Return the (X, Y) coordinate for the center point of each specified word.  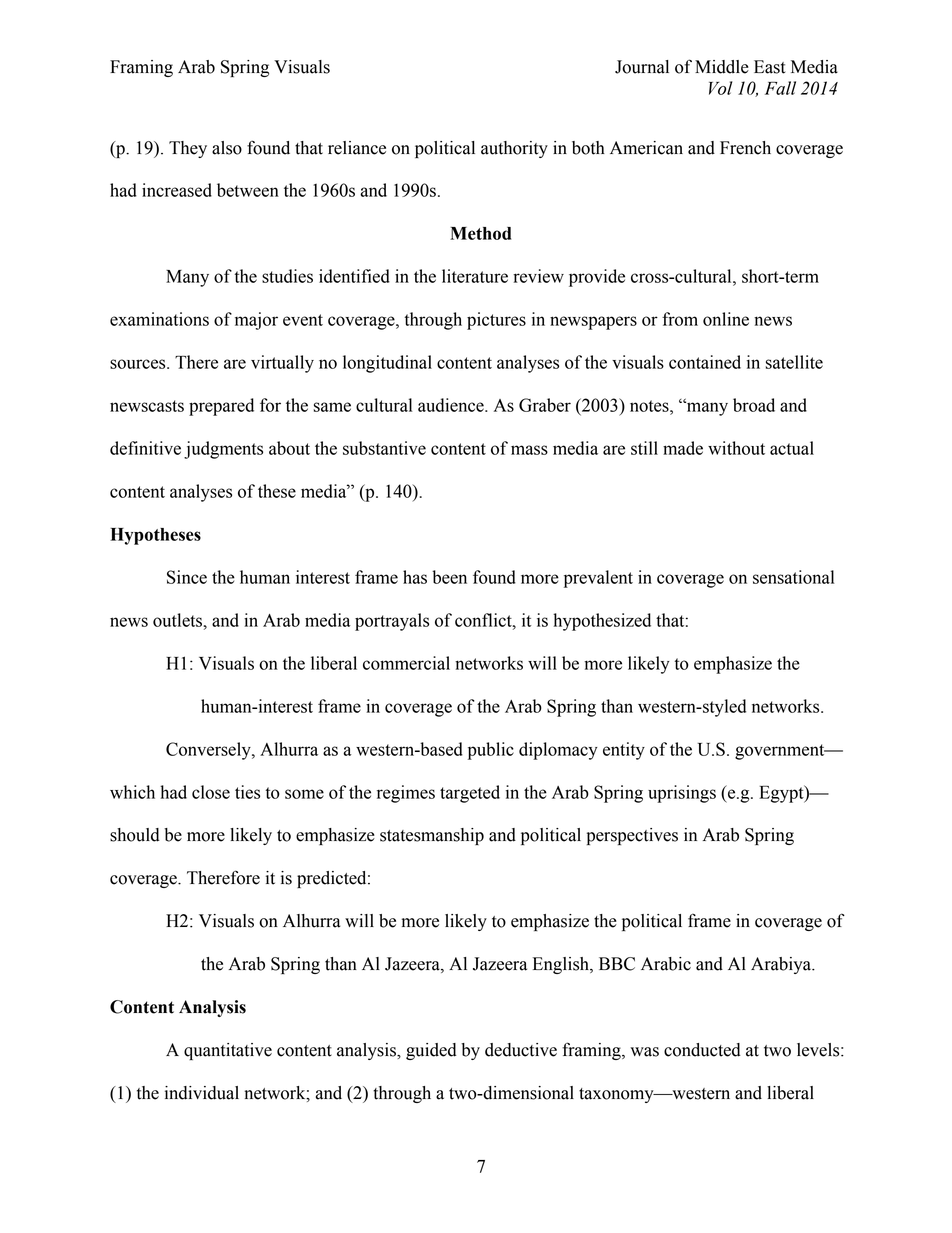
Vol (721, 88)
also (227, 148)
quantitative (228, 1051)
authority (514, 149)
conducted (702, 1050)
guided (431, 1051)
